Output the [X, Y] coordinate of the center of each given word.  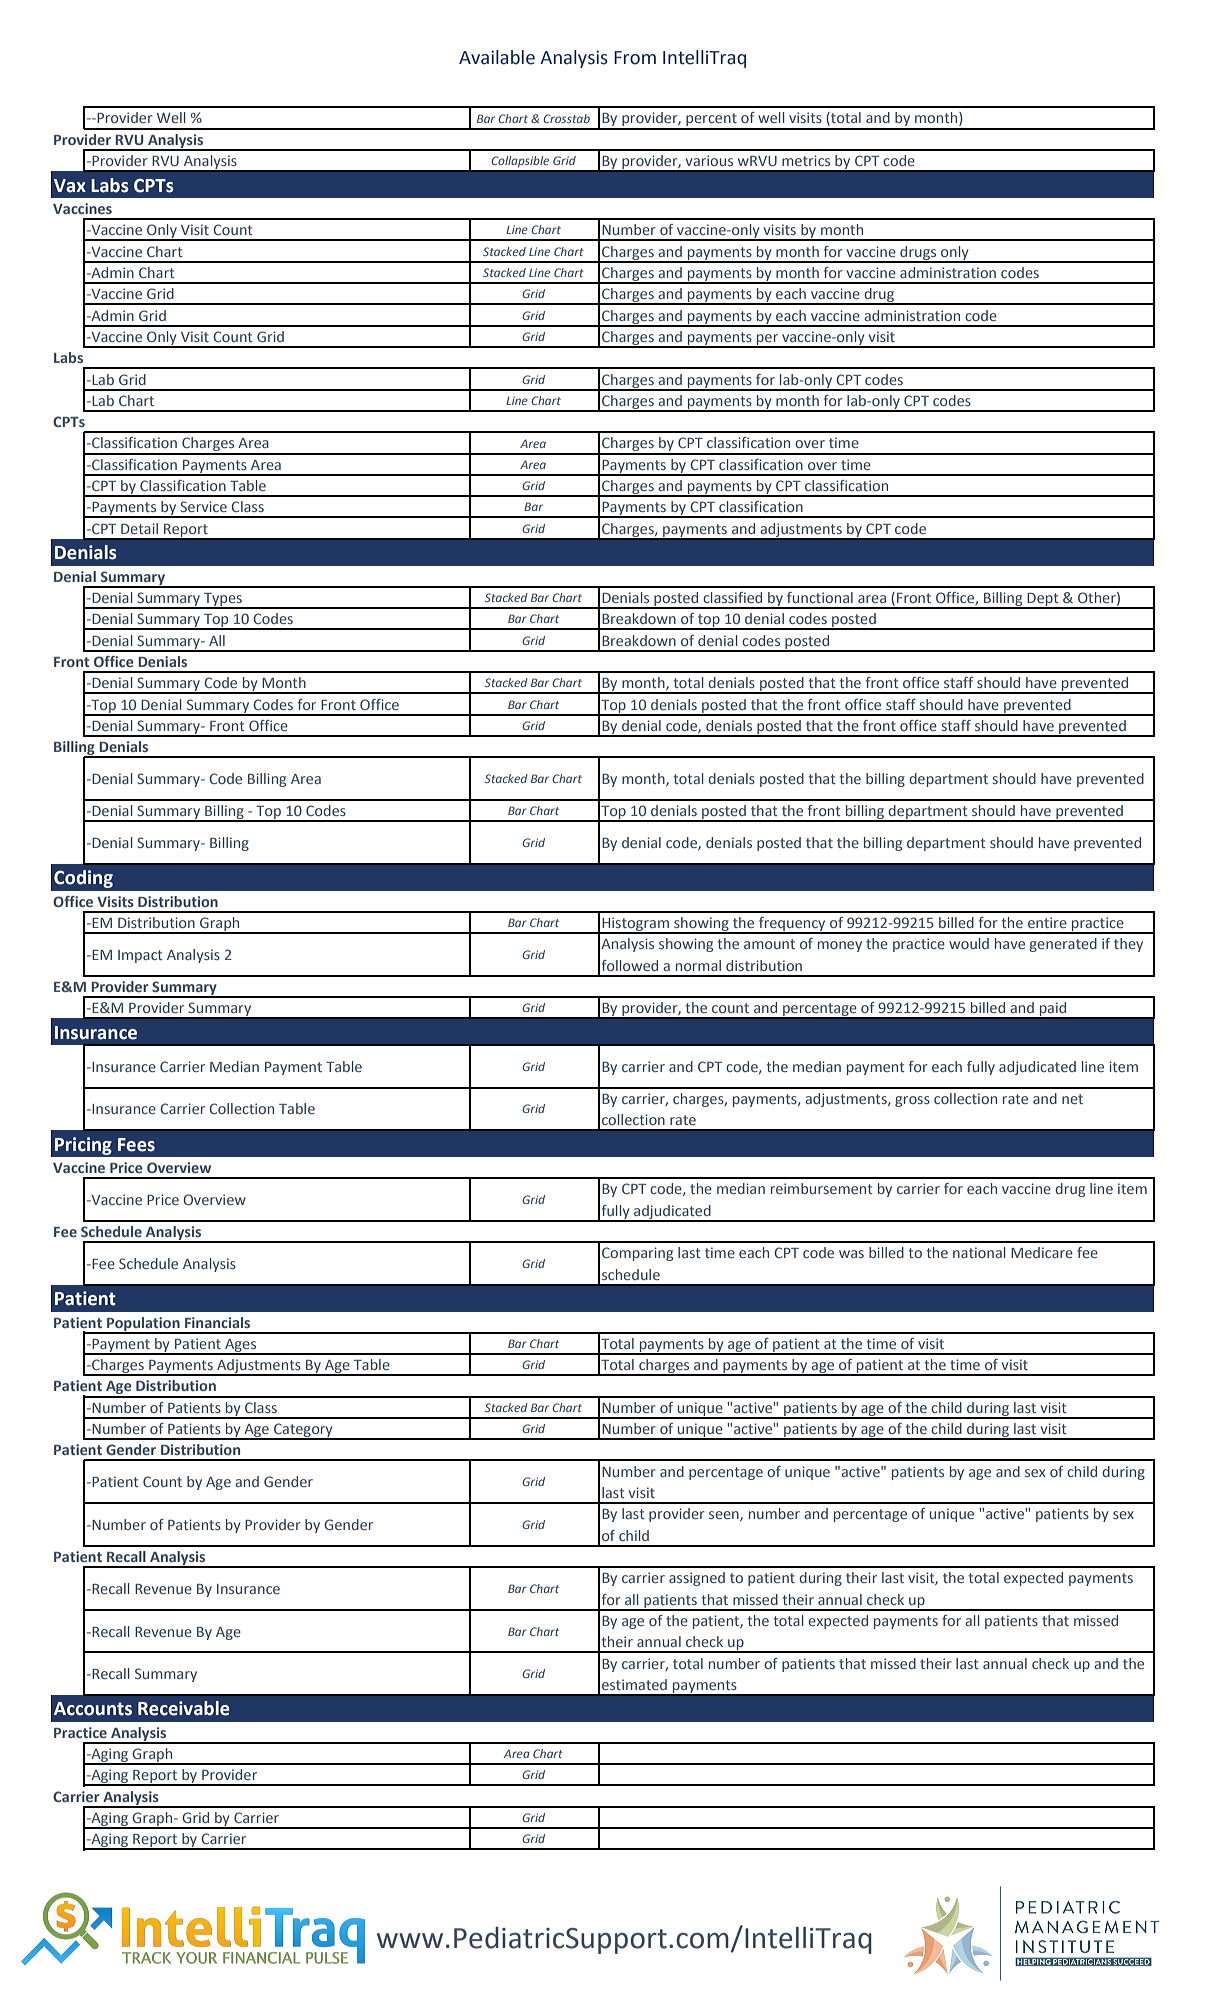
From [635, 58]
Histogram [635, 925]
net [1072, 1099]
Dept [1043, 600]
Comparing [637, 1254]
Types [223, 600]
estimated [634, 1684]
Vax [70, 186]
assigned [697, 1579]
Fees [136, 1145]
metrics [806, 160]
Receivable [184, 1708]
